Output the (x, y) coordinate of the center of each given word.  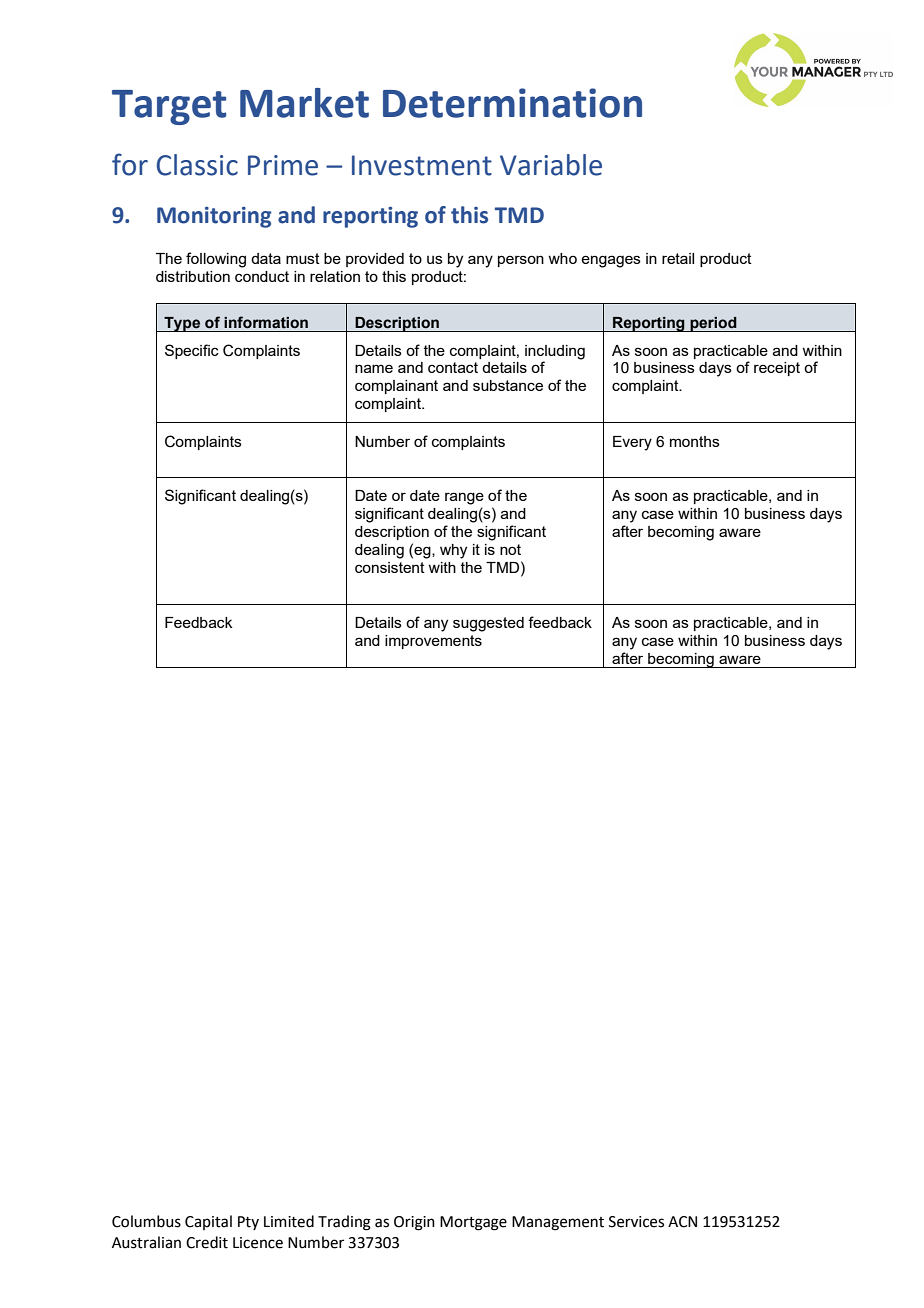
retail (678, 258)
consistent (390, 567)
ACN (682, 1222)
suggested (488, 624)
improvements (433, 642)
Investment (422, 165)
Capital (208, 1222)
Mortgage (473, 1223)
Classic (197, 165)
